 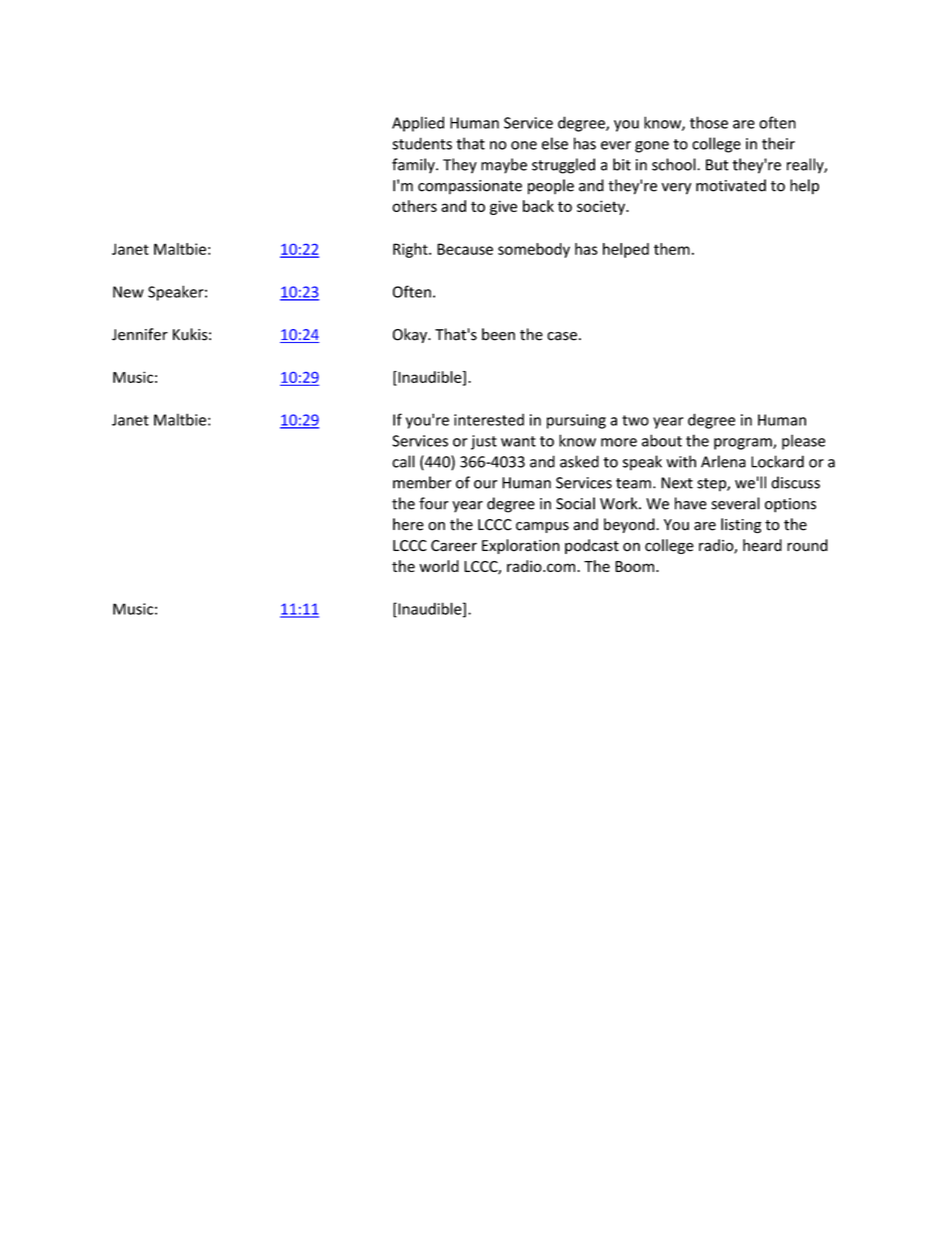 I want to click on here, so click(x=408, y=524).
